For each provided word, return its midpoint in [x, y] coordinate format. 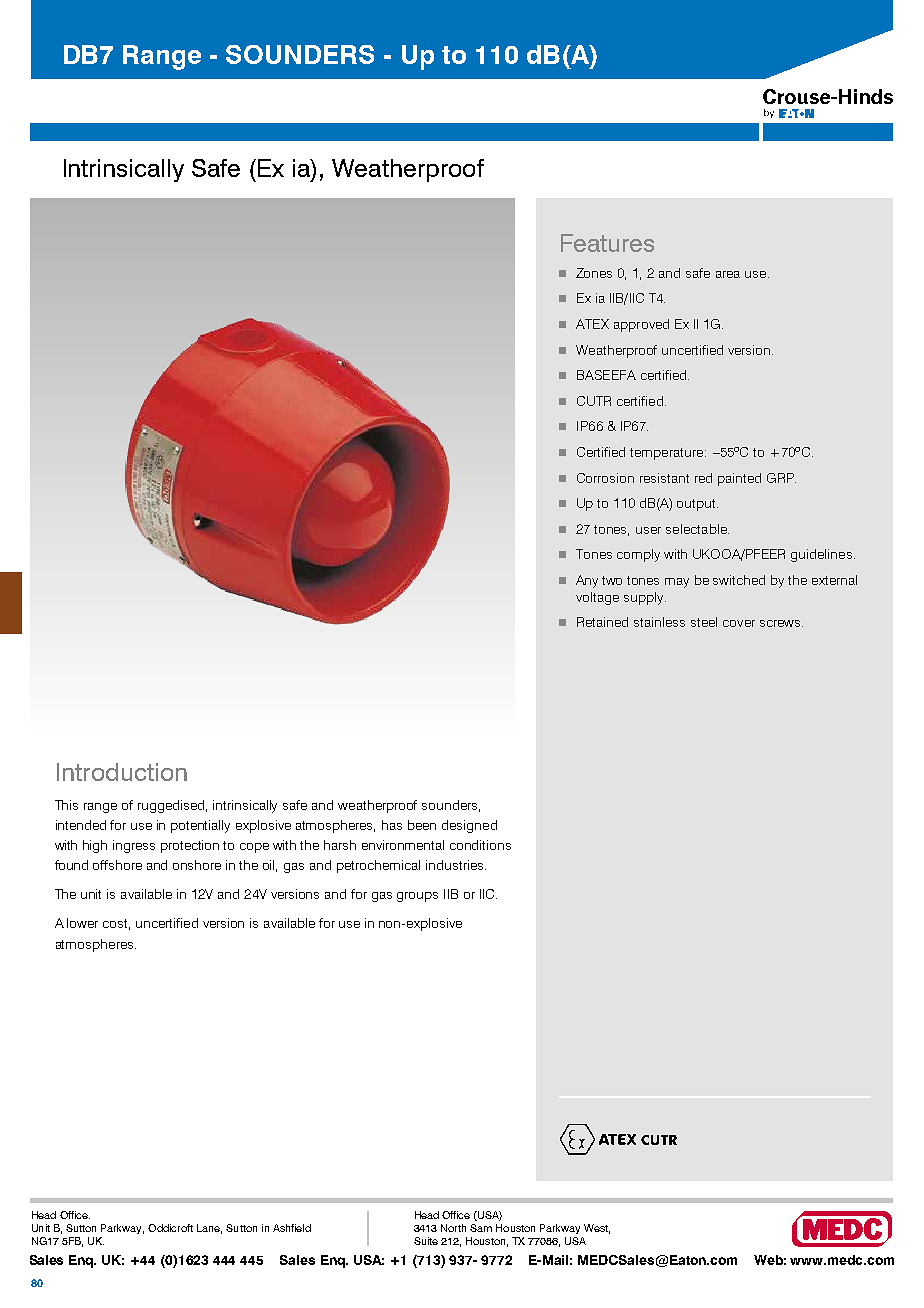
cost [116, 924]
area [728, 274]
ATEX [592, 324]
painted [739, 479]
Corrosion [605, 478]
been [422, 825]
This [66, 805]
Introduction [122, 772]
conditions [480, 845]
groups [417, 897]
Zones [594, 273]
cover [739, 623]
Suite [426, 1241]
